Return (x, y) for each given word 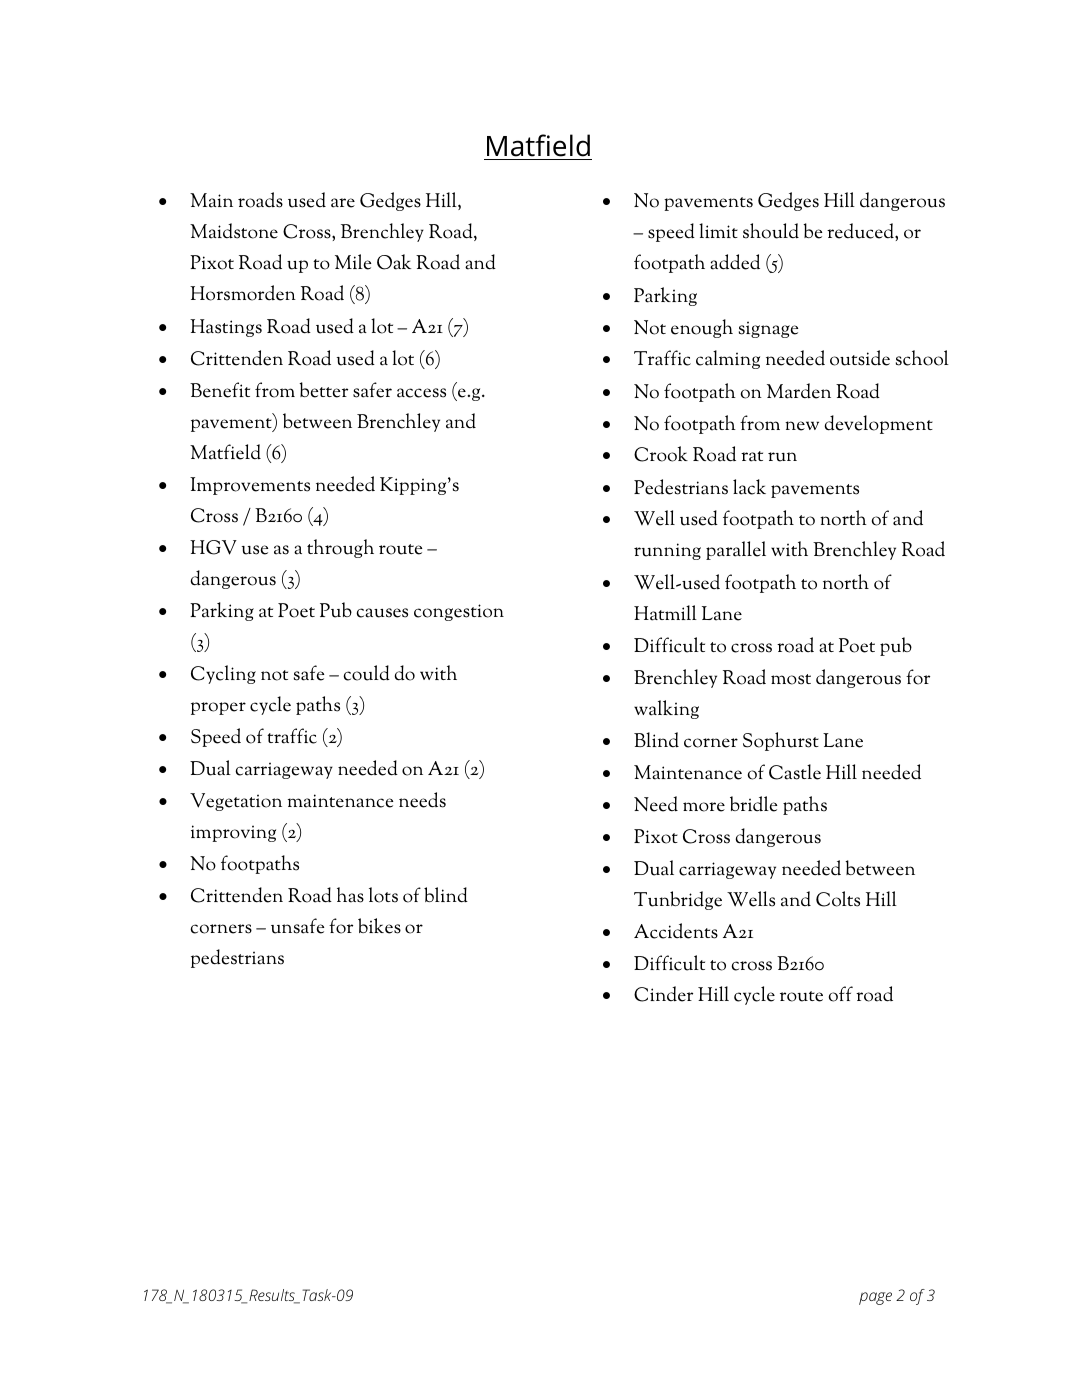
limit (718, 230)
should (771, 231)
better (323, 390)
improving (233, 833)
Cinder (663, 994)
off (841, 994)
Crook (661, 454)
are (343, 203)
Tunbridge (678, 900)
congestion (459, 612)
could (366, 673)
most (791, 679)
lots (383, 895)
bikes (379, 926)
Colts (838, 899)
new (802, 426)
